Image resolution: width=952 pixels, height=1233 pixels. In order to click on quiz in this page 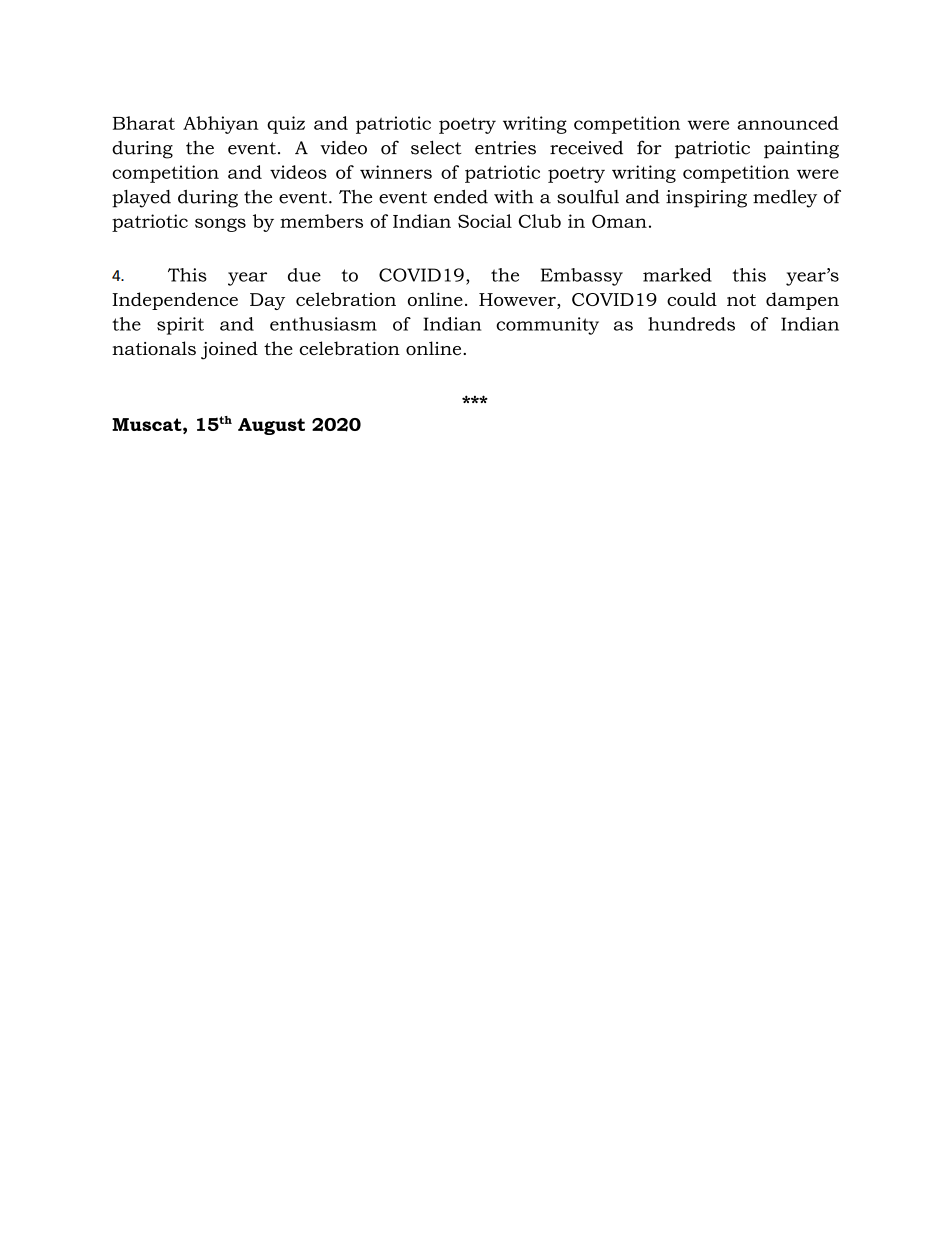, I will do `click(286, 125)`.
